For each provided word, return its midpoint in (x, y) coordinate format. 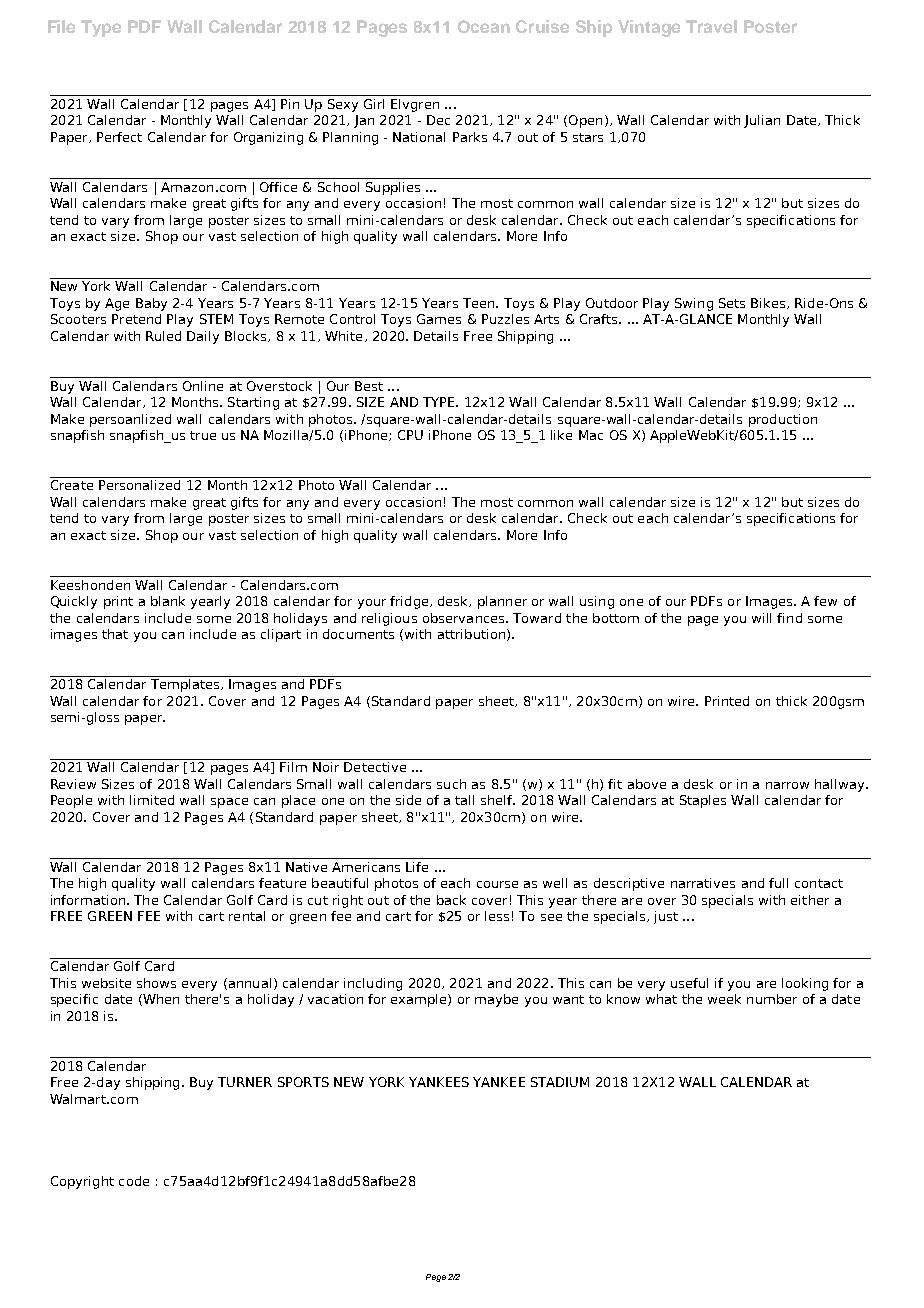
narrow (787, 785)
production (783, 420)
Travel (711, 26)
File (61, 26)
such (451, 784)
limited (152, 800)
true (203, 435)
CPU (410, 435)
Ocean (484, 26)
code (134, 1181)
